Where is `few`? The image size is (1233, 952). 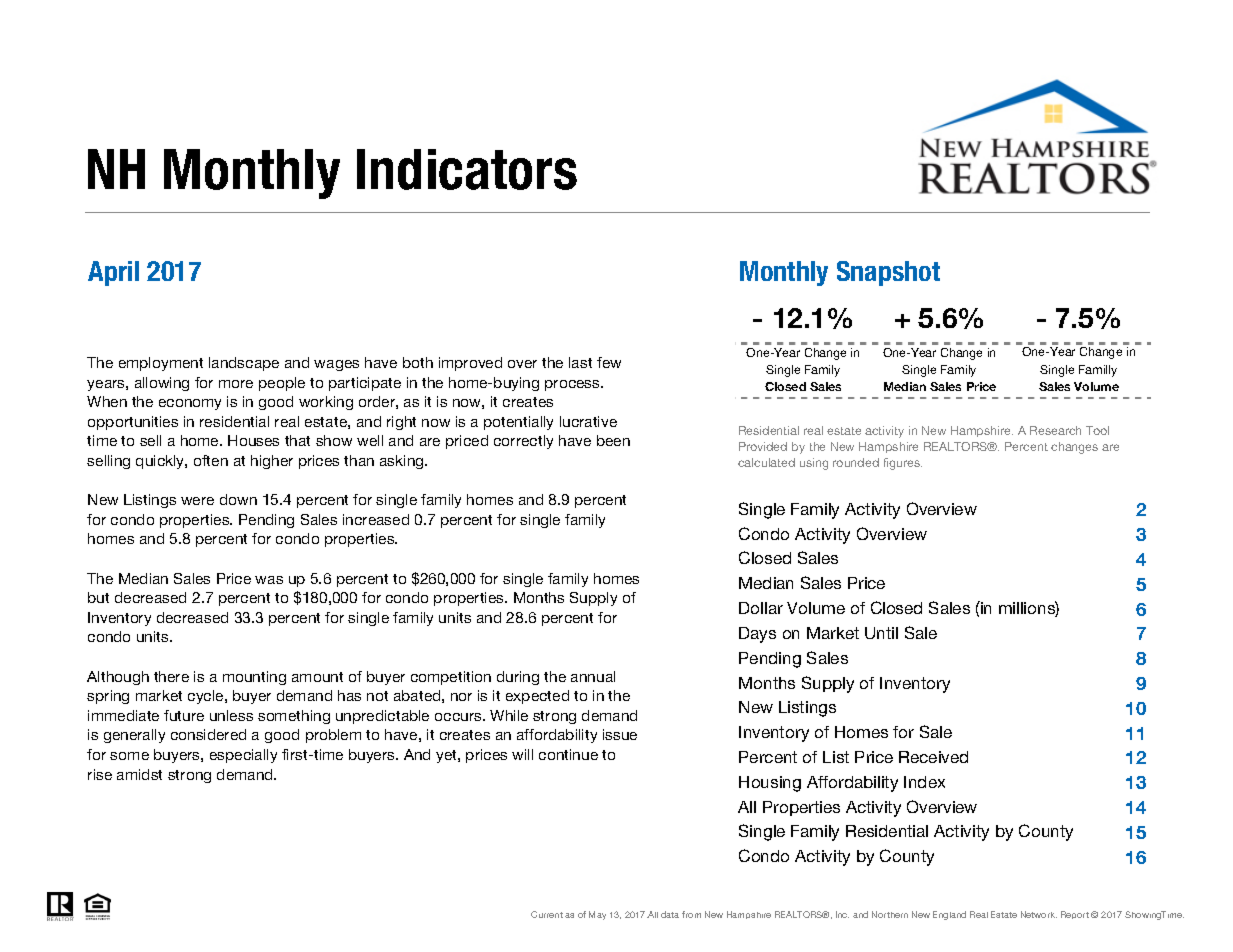 few is located at coordinates (609, 362).
